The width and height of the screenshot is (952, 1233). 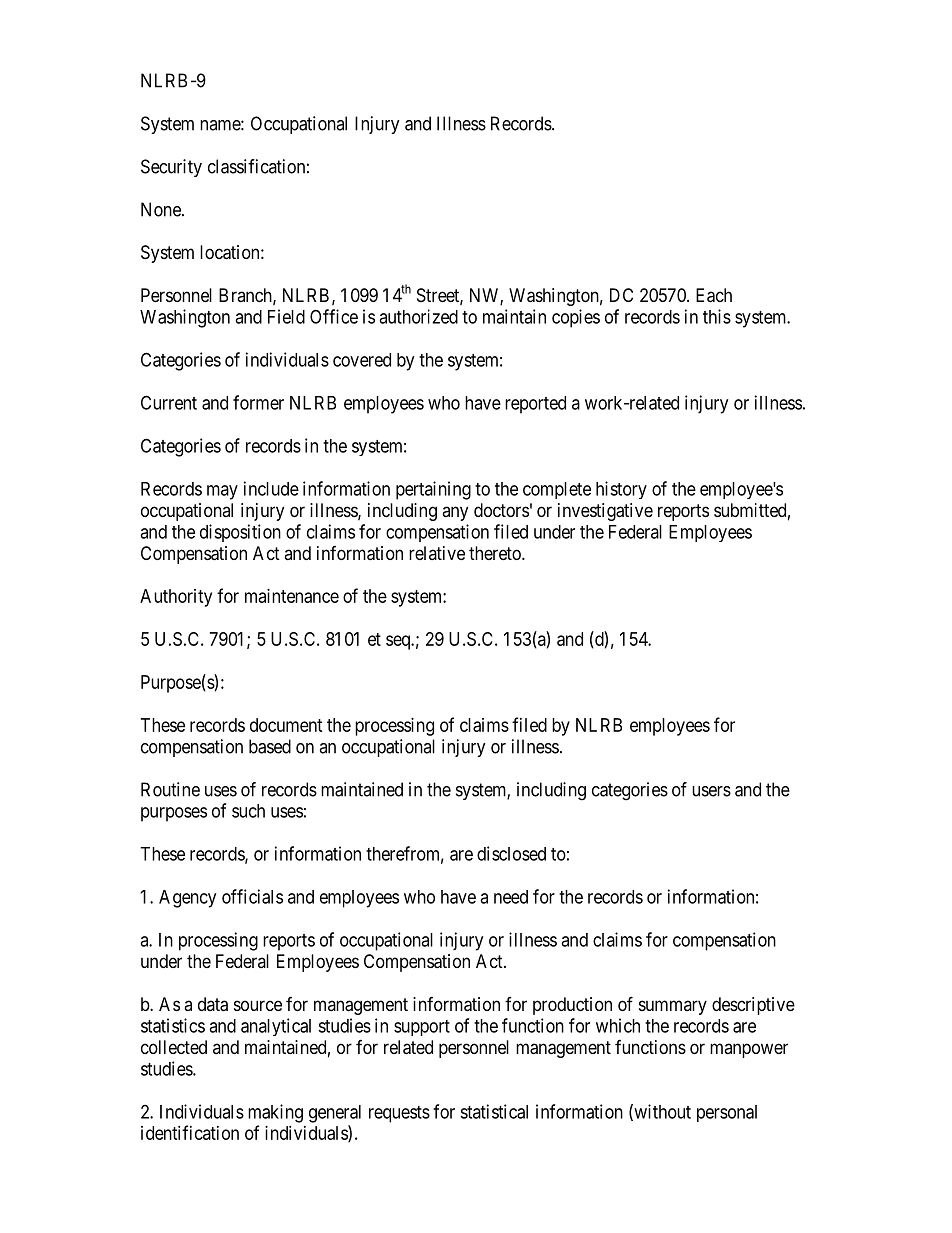 What do you see at coordinates (711, 791) in the screenshot?
I see `users` at bounding box center [711, 791].
